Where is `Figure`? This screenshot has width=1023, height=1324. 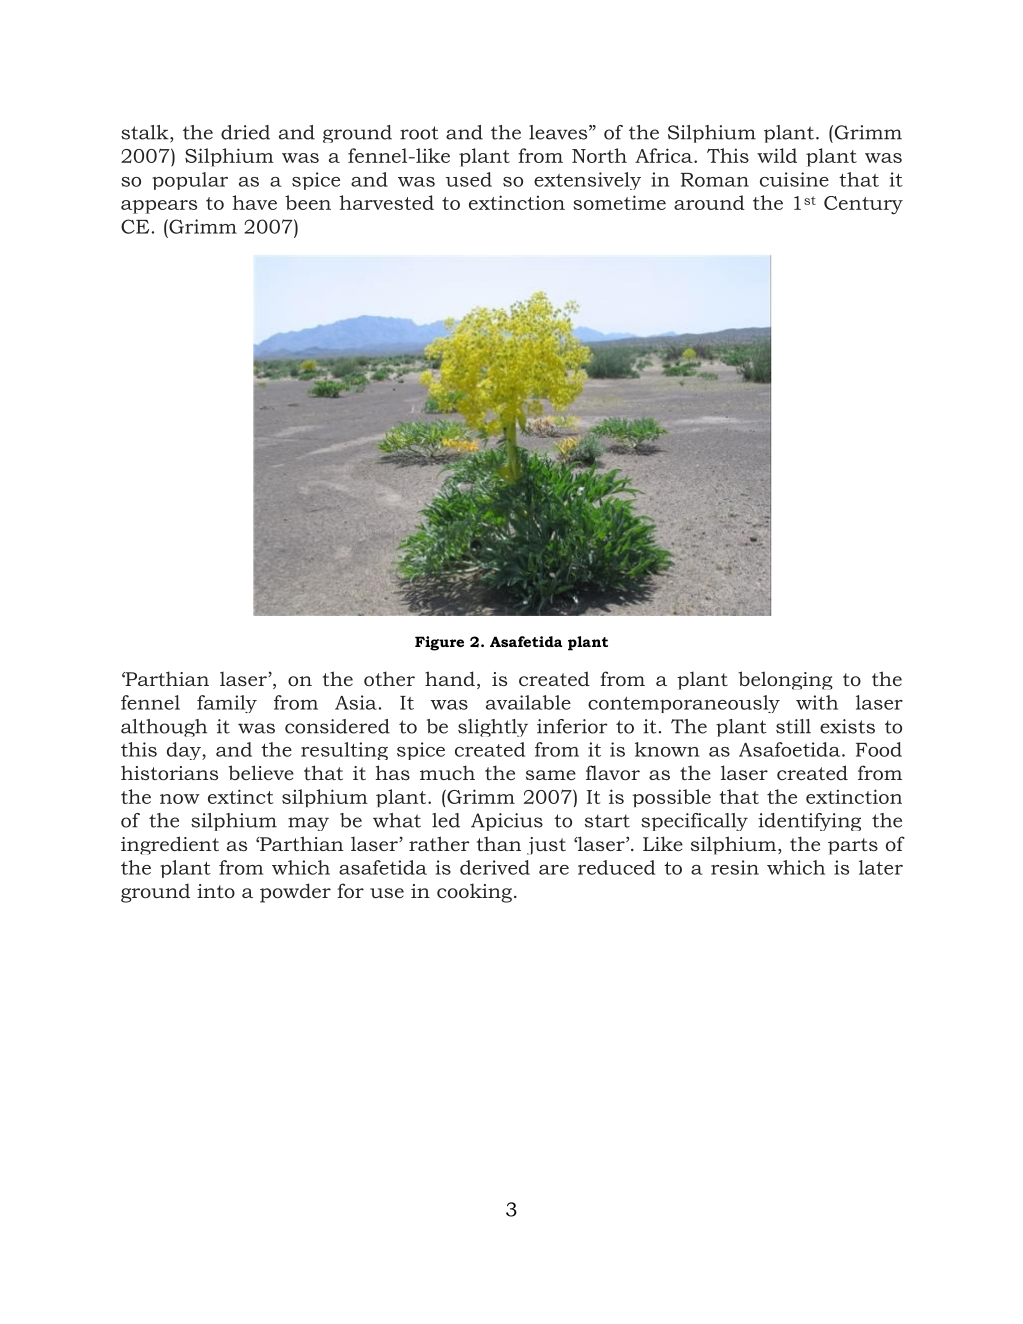
Figure is located at coordinates (439, 643).
